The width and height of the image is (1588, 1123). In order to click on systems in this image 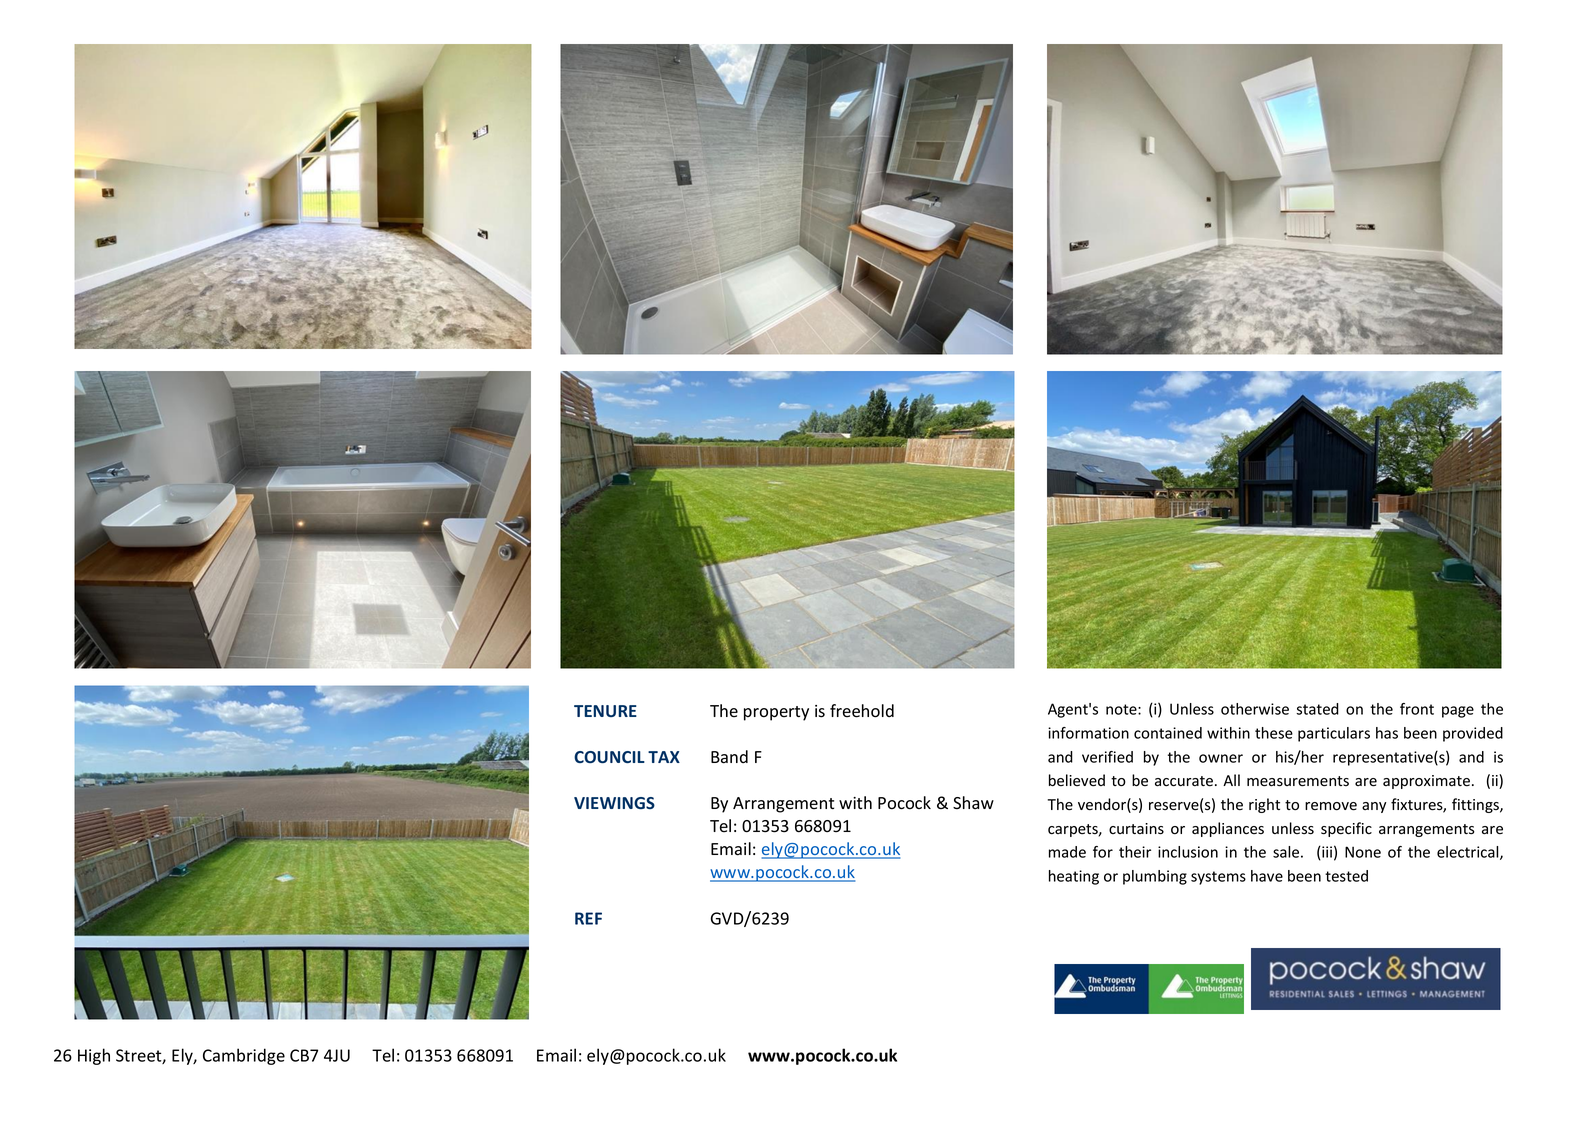, I will do `click(1218, 878)`.
